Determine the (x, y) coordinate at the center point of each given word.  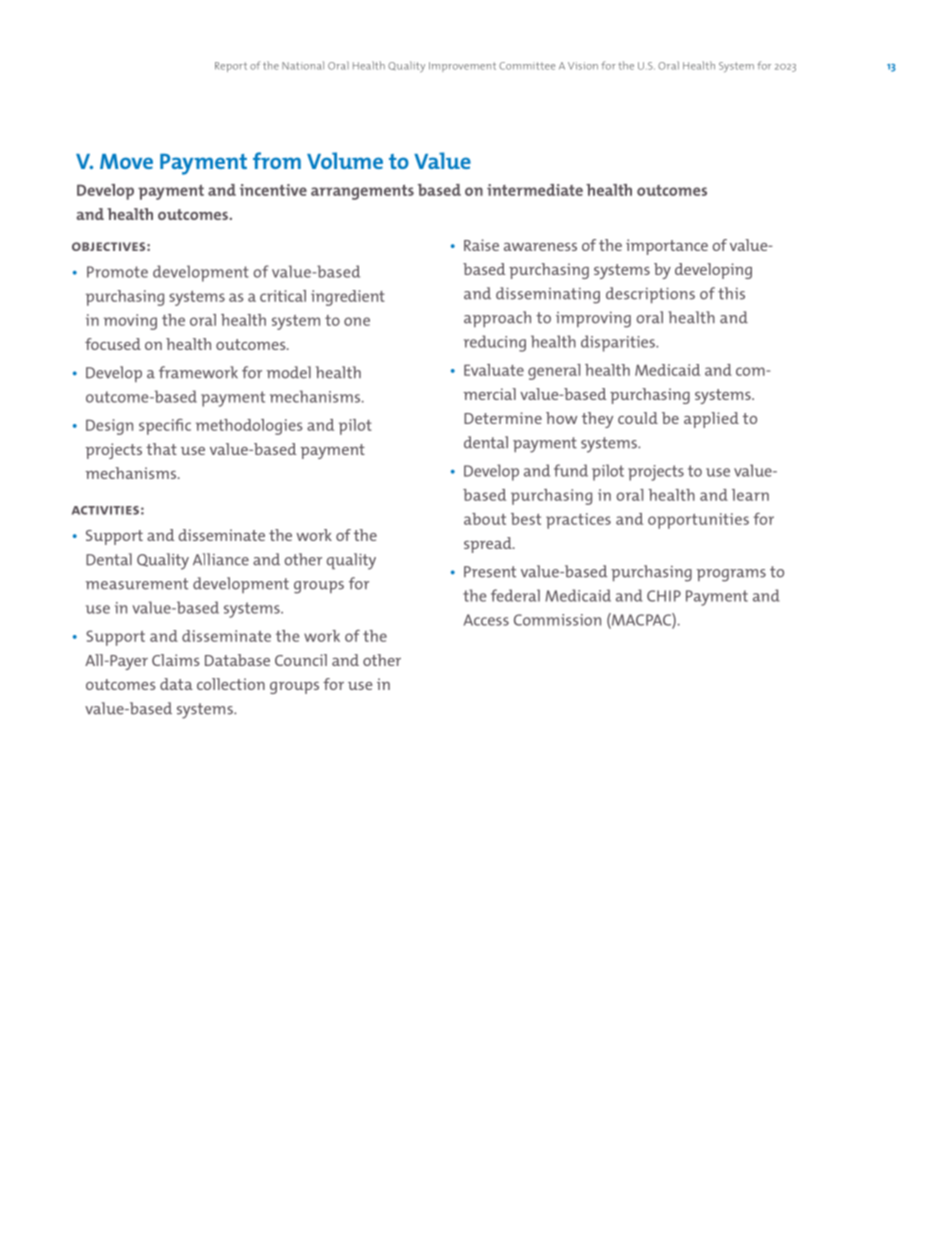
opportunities (698, 521)
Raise (481, 245)
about (485, 519)
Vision (583, 66)
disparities (619, 343)
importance (667, 247)
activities (105, 510)
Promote (117, 272)
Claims (176, 660)
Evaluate (494, 370)
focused (113, 344)
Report (231, 67)
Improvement (462, 67)
